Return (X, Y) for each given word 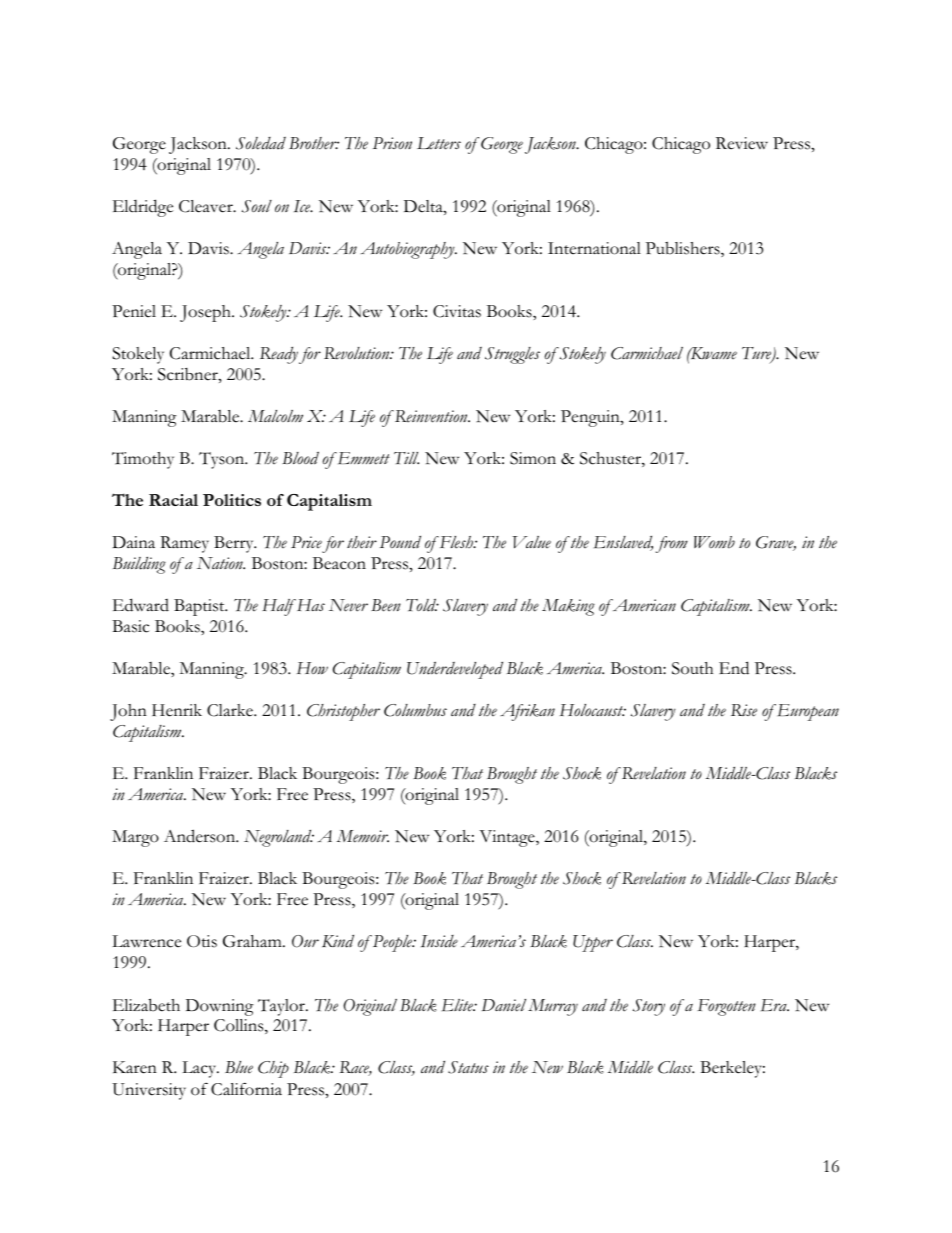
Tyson (223, 460)
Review (742, 143)
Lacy (200, 1069)
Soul (257, 206)
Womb (714, 542)
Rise (744, 710)
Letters (439, 143)
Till (406, 458)
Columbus (415, 710)
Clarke (231, 710)
